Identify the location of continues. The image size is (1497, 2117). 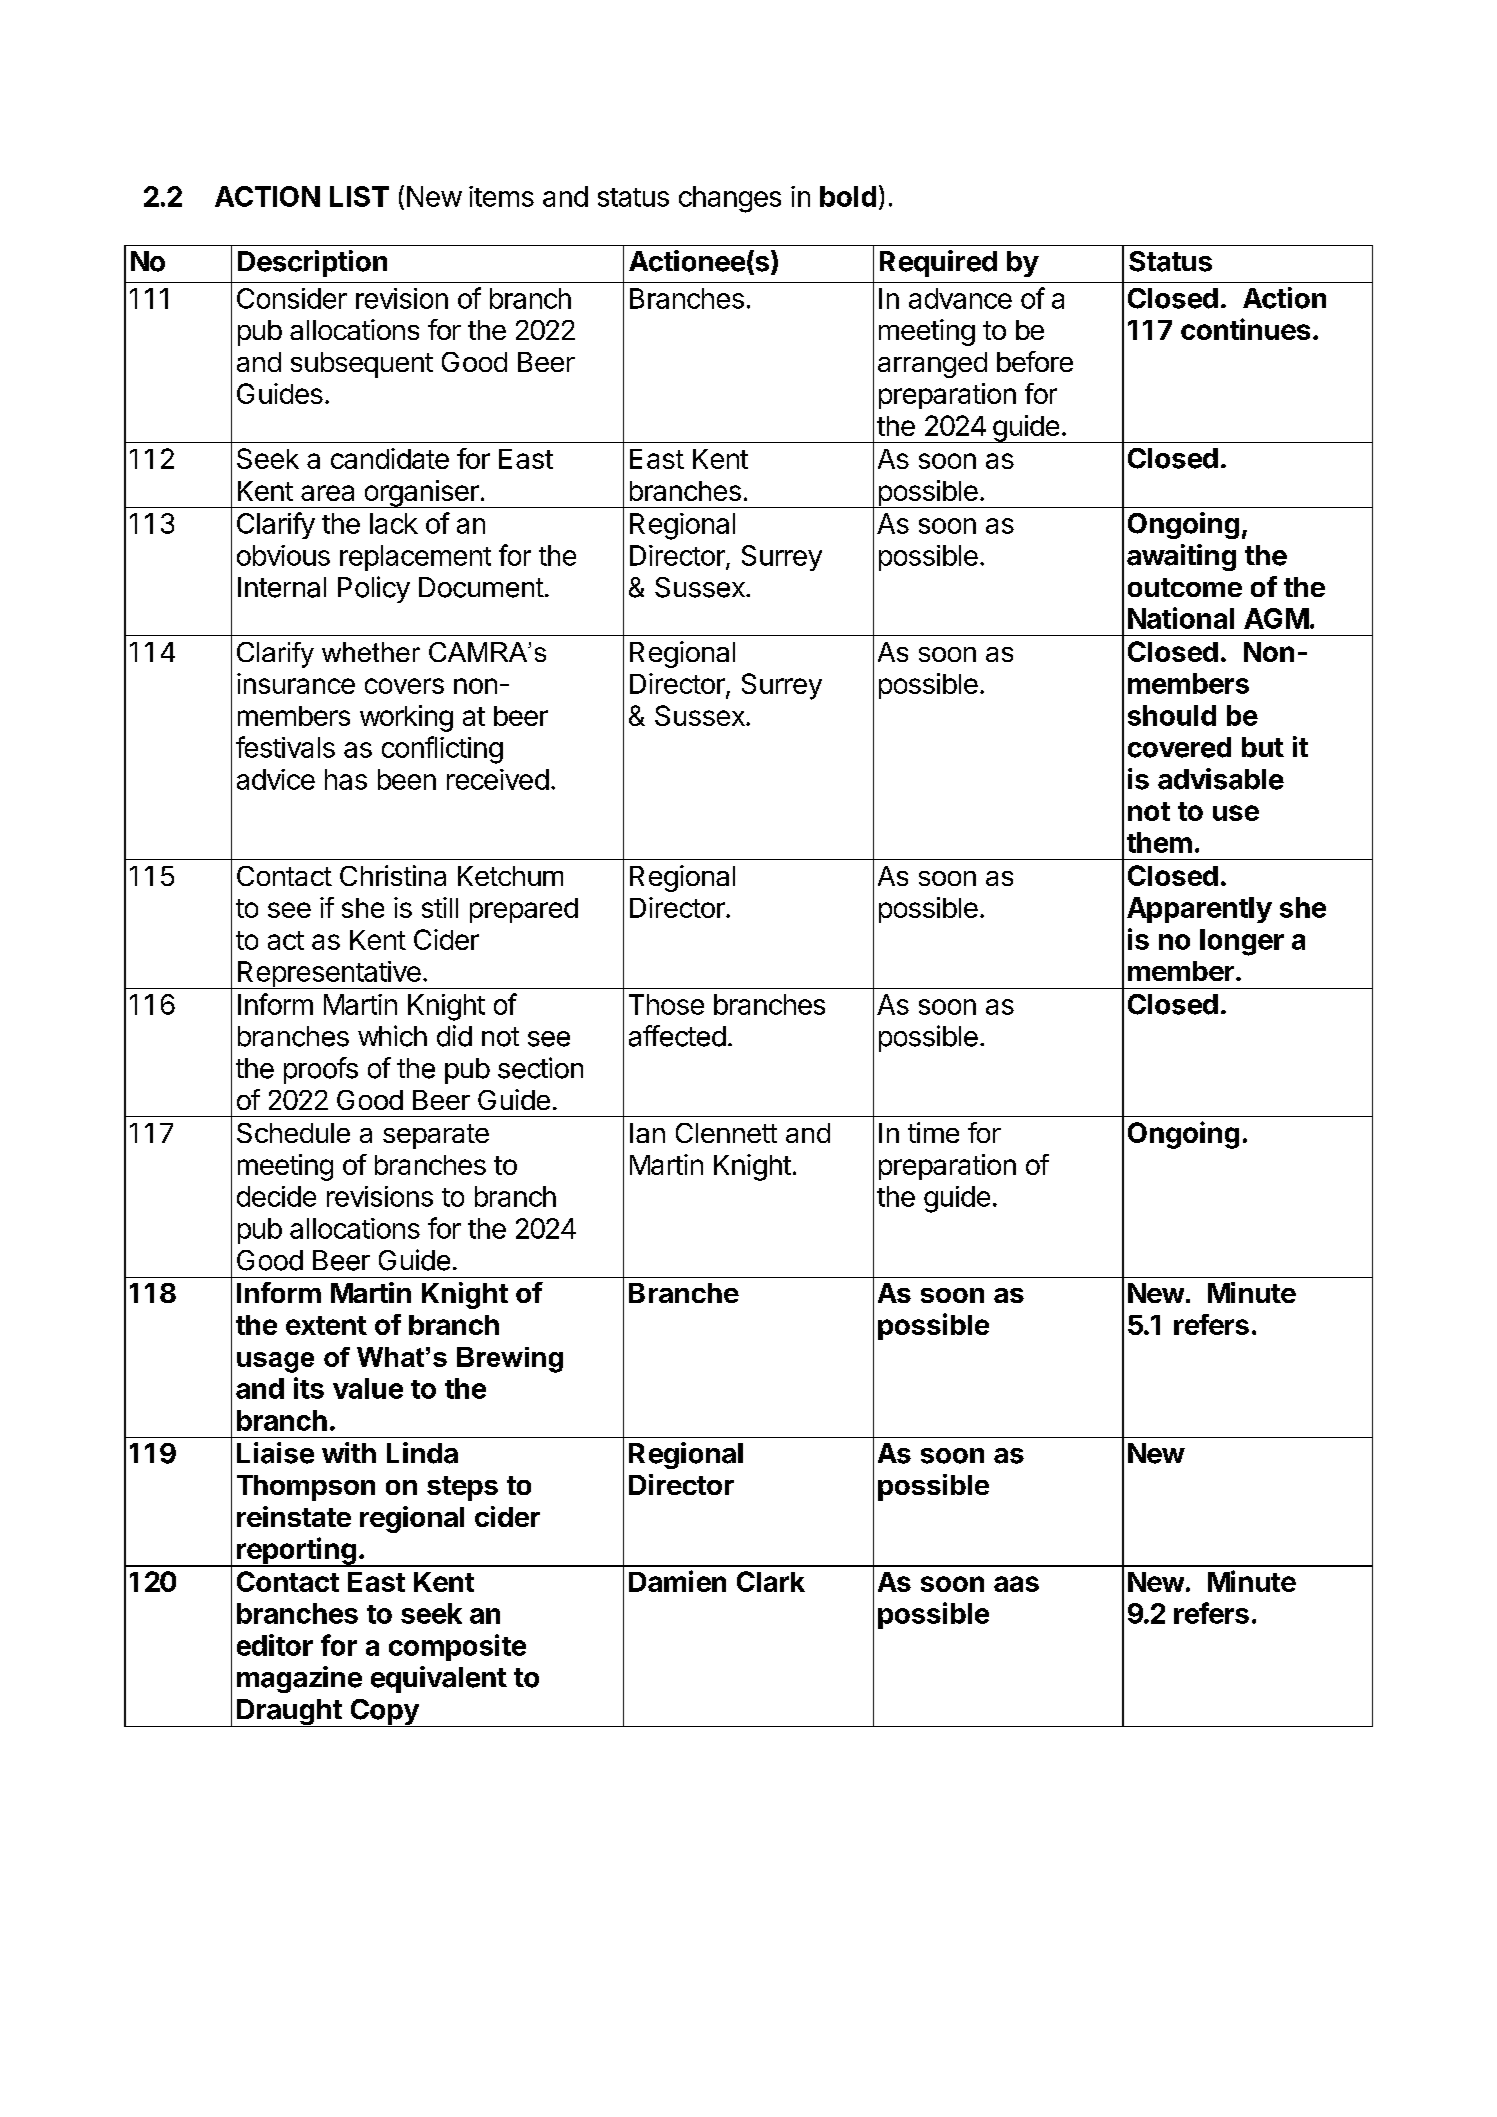
(1245, 329).
